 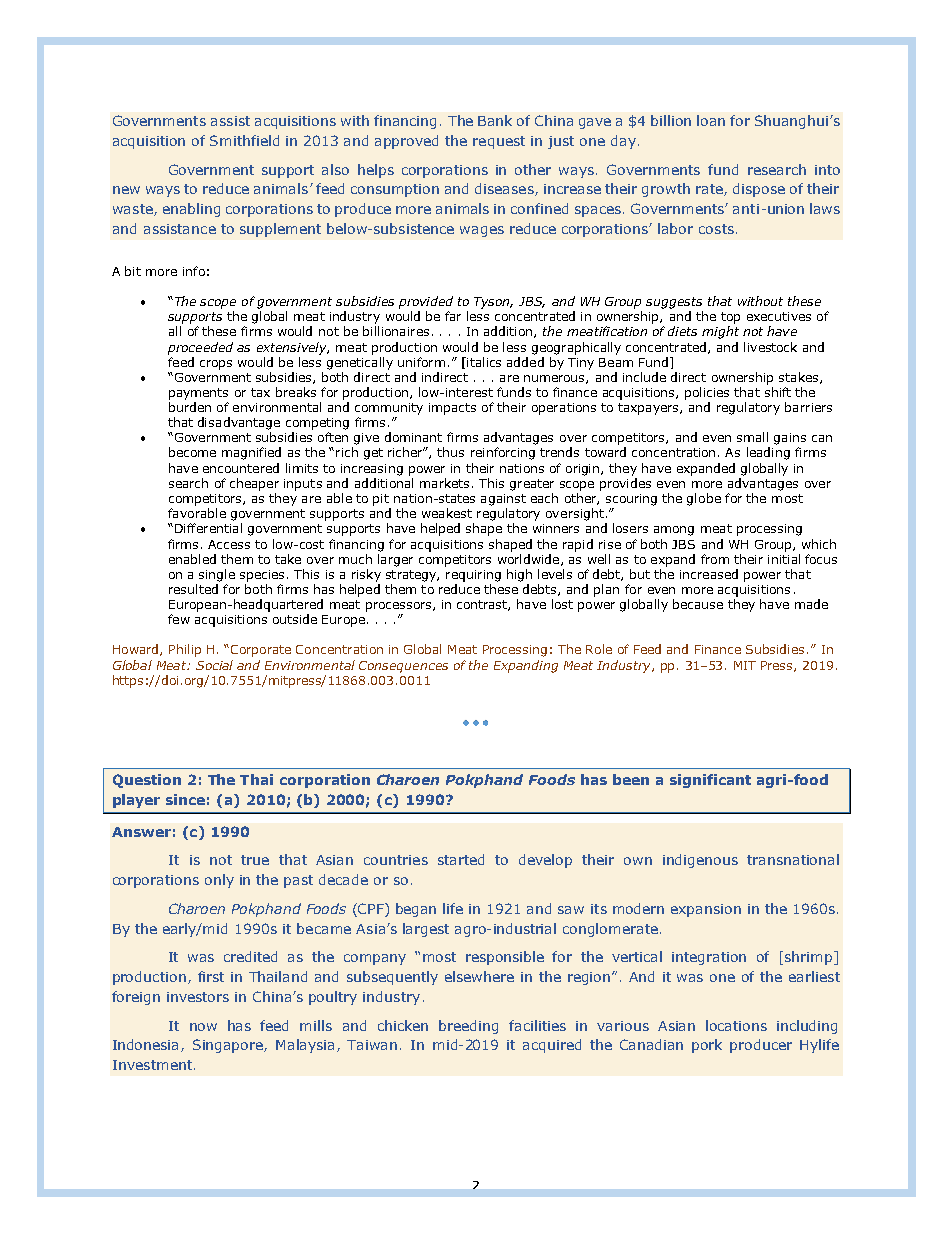 I want to click on Consequences, so click(x=403, y=667).
